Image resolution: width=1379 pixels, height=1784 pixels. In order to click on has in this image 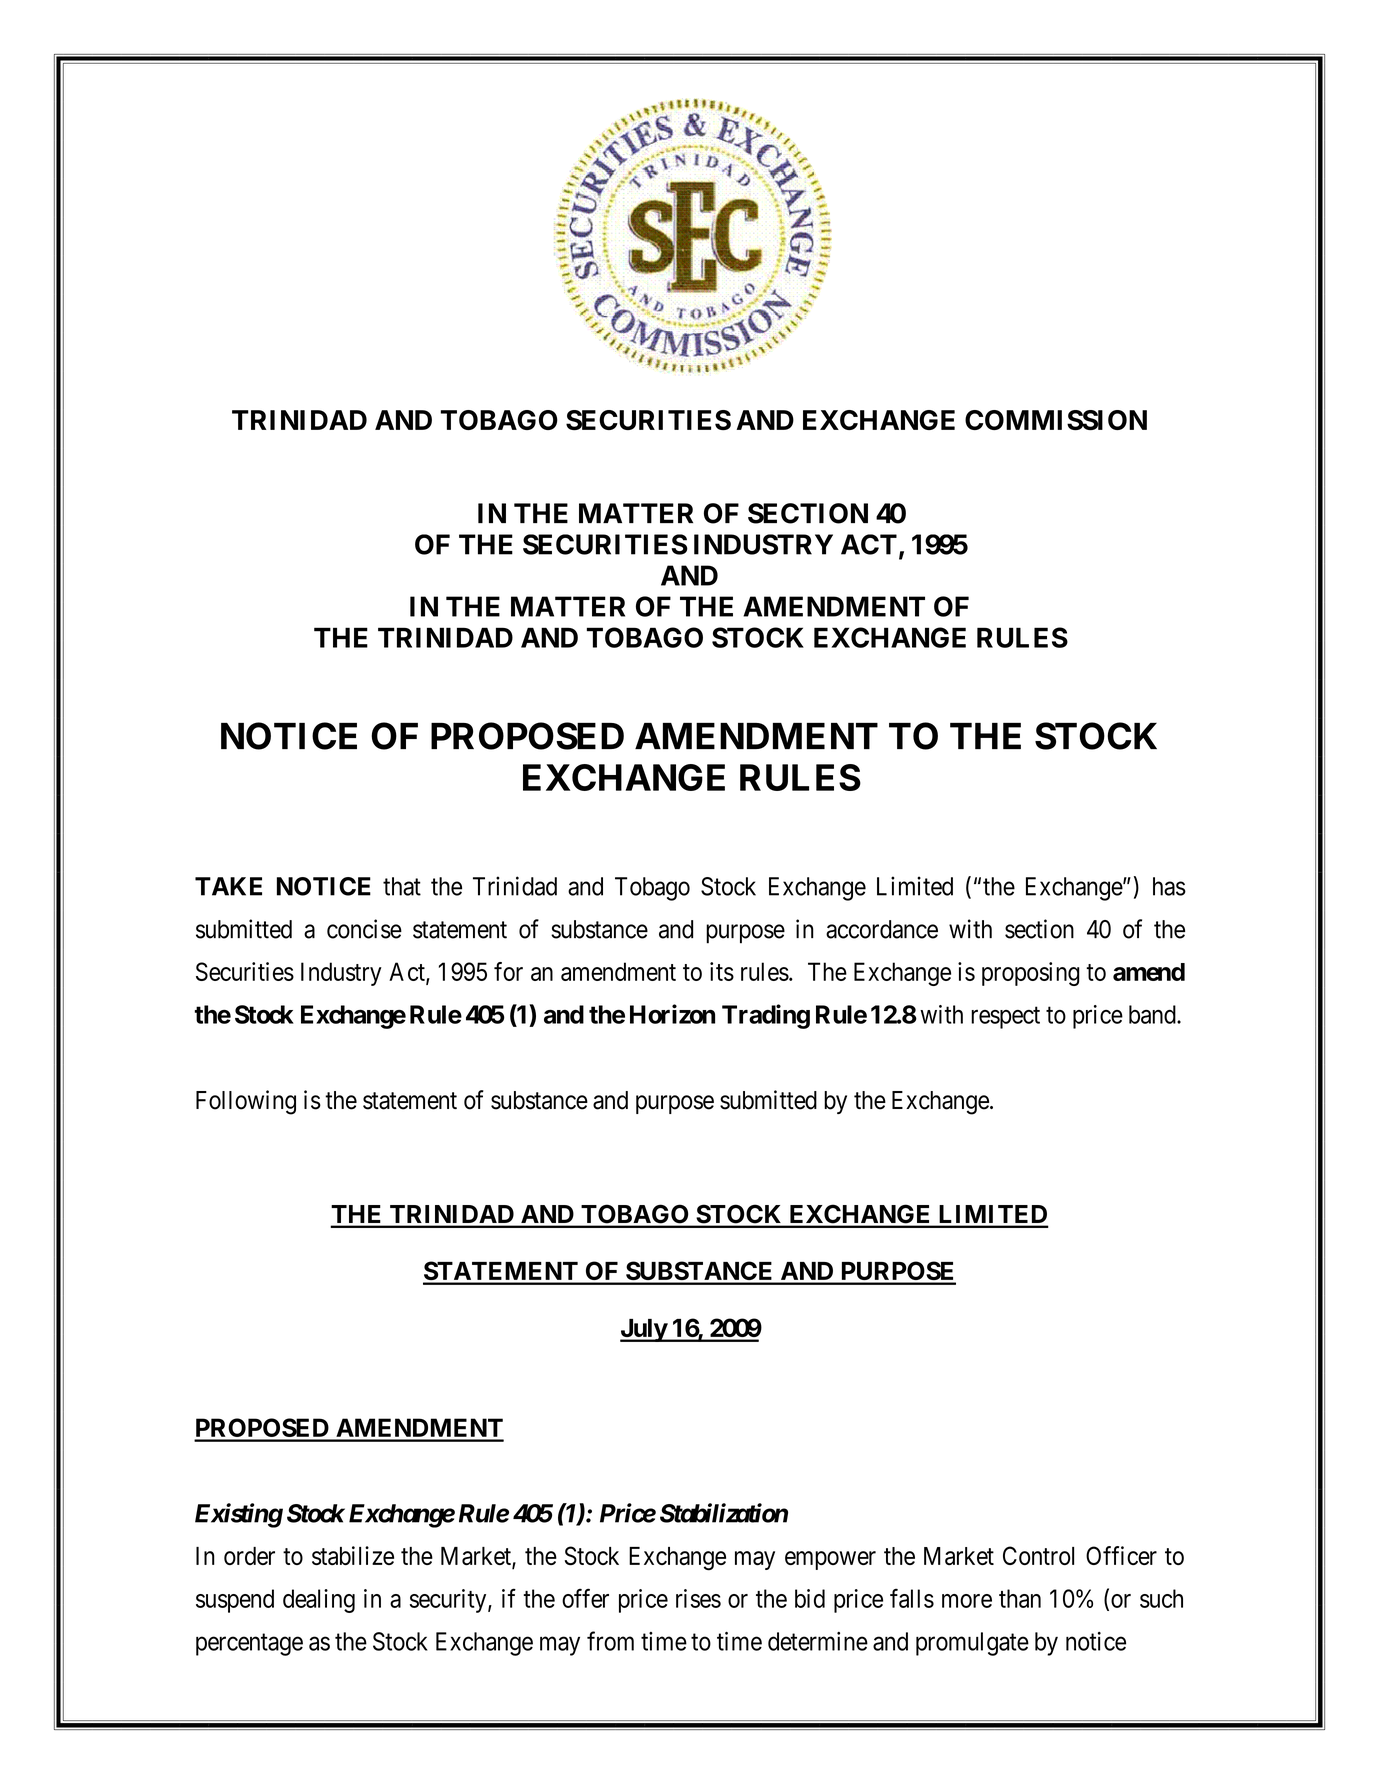, I will do `click(1169, 886)`.
